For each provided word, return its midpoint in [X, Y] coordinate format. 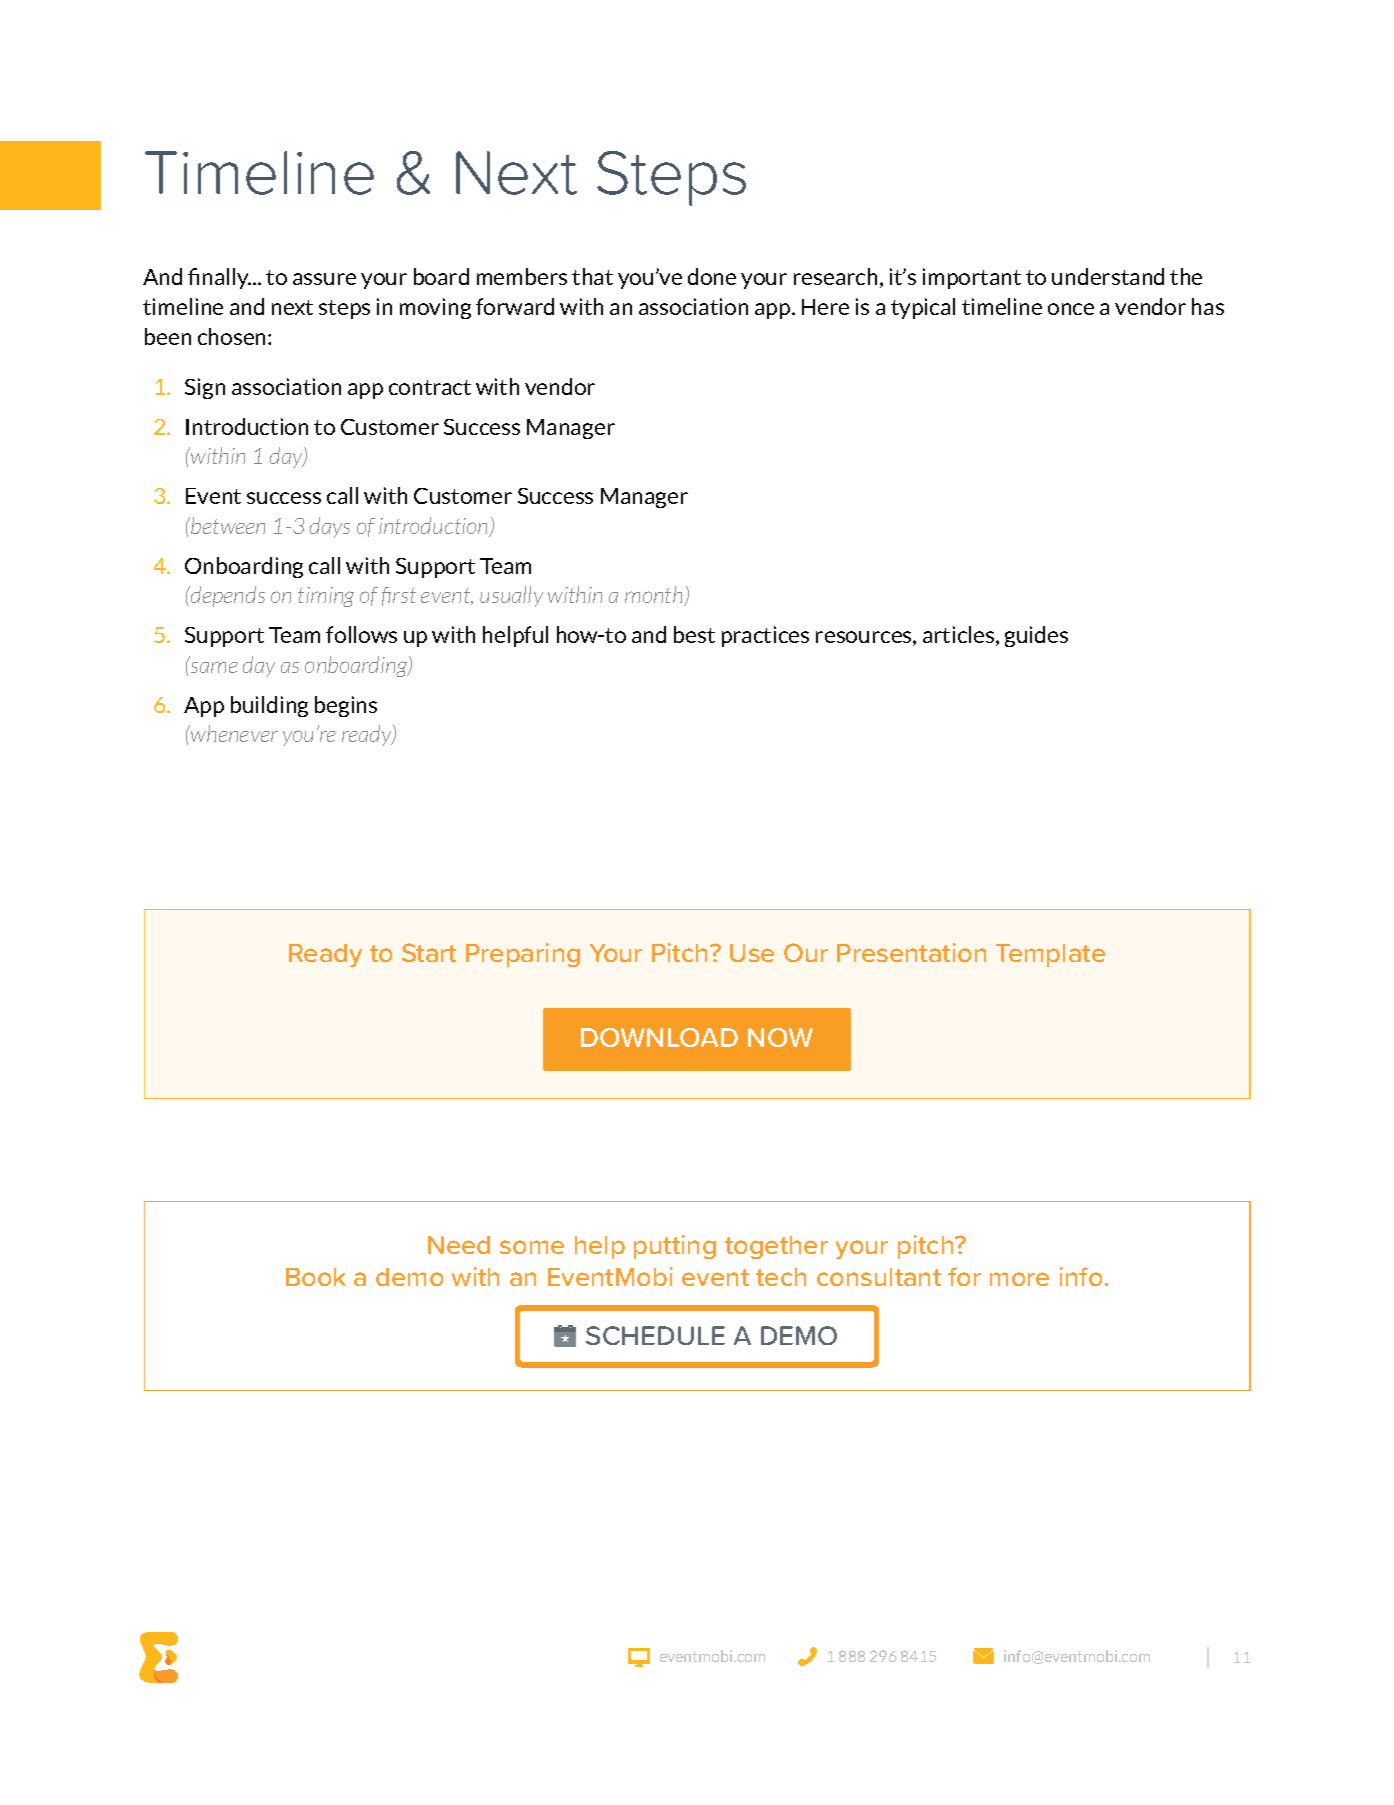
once [1071, 309]
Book [315, 1277]
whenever [233, 733]
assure [324, 279]
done [712, 276]
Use [752, 953]
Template [1050, 955]
